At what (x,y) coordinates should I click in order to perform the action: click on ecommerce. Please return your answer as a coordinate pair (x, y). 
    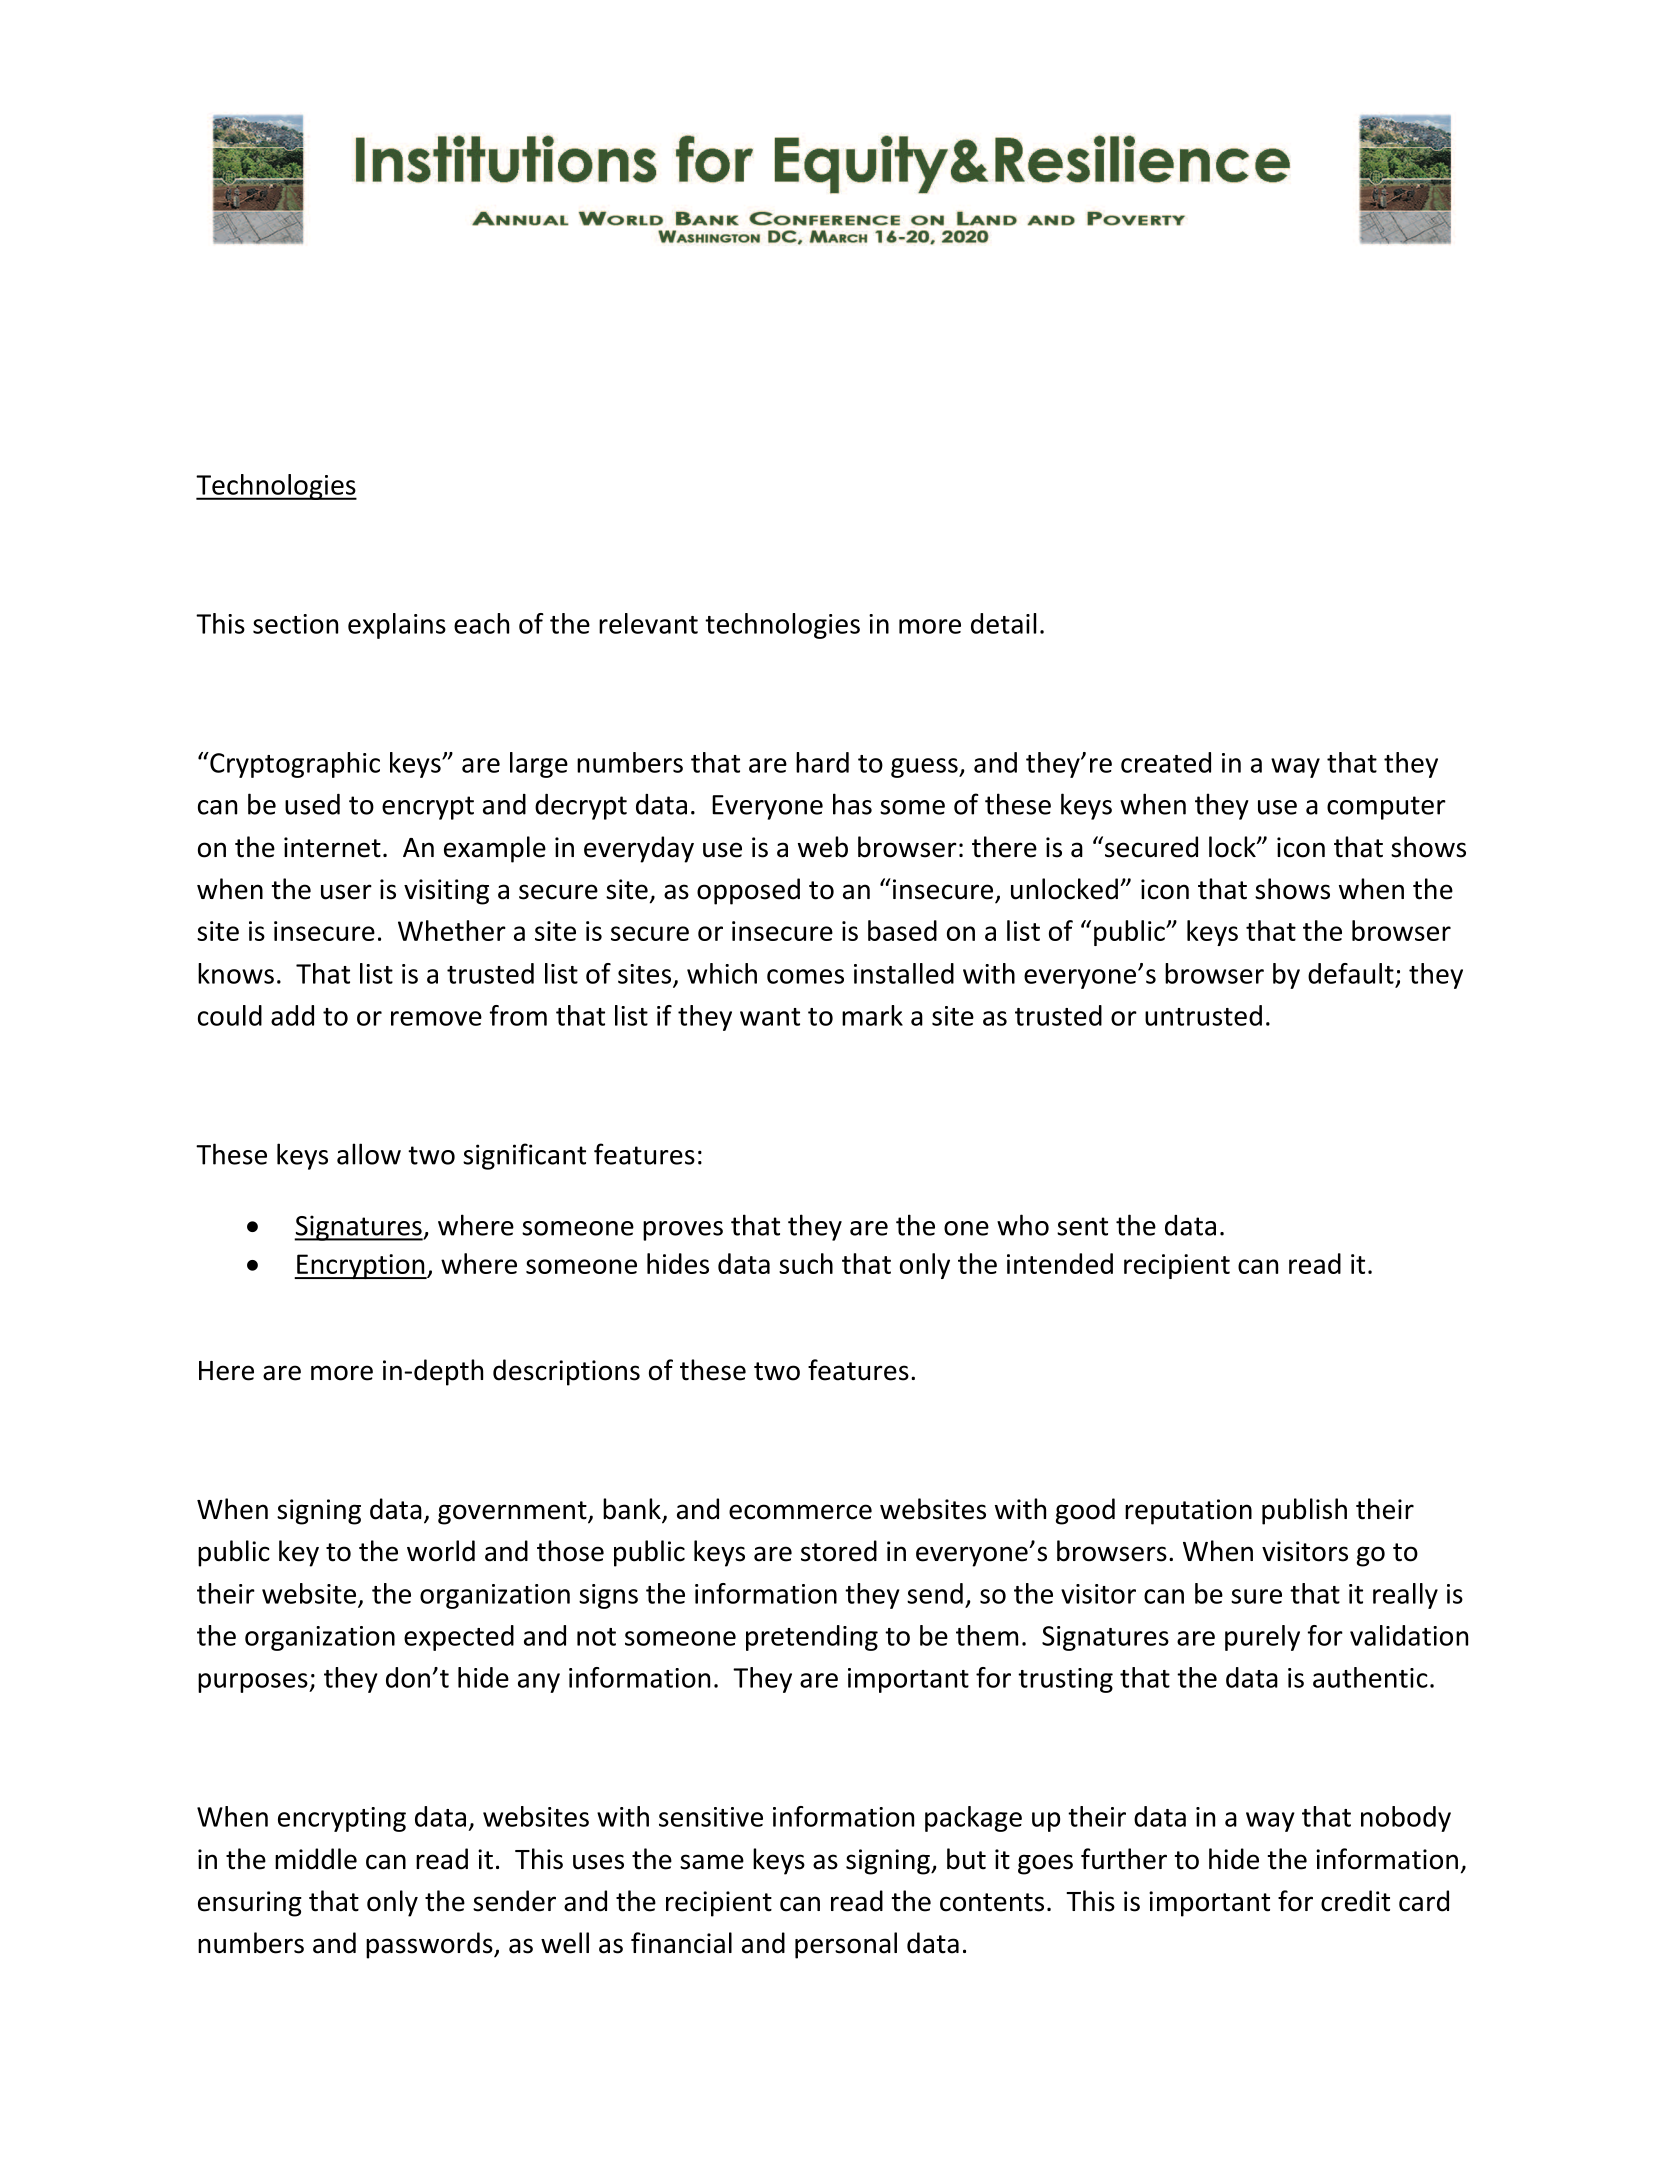
    Looking at the image, I should click on (800, 1512).
